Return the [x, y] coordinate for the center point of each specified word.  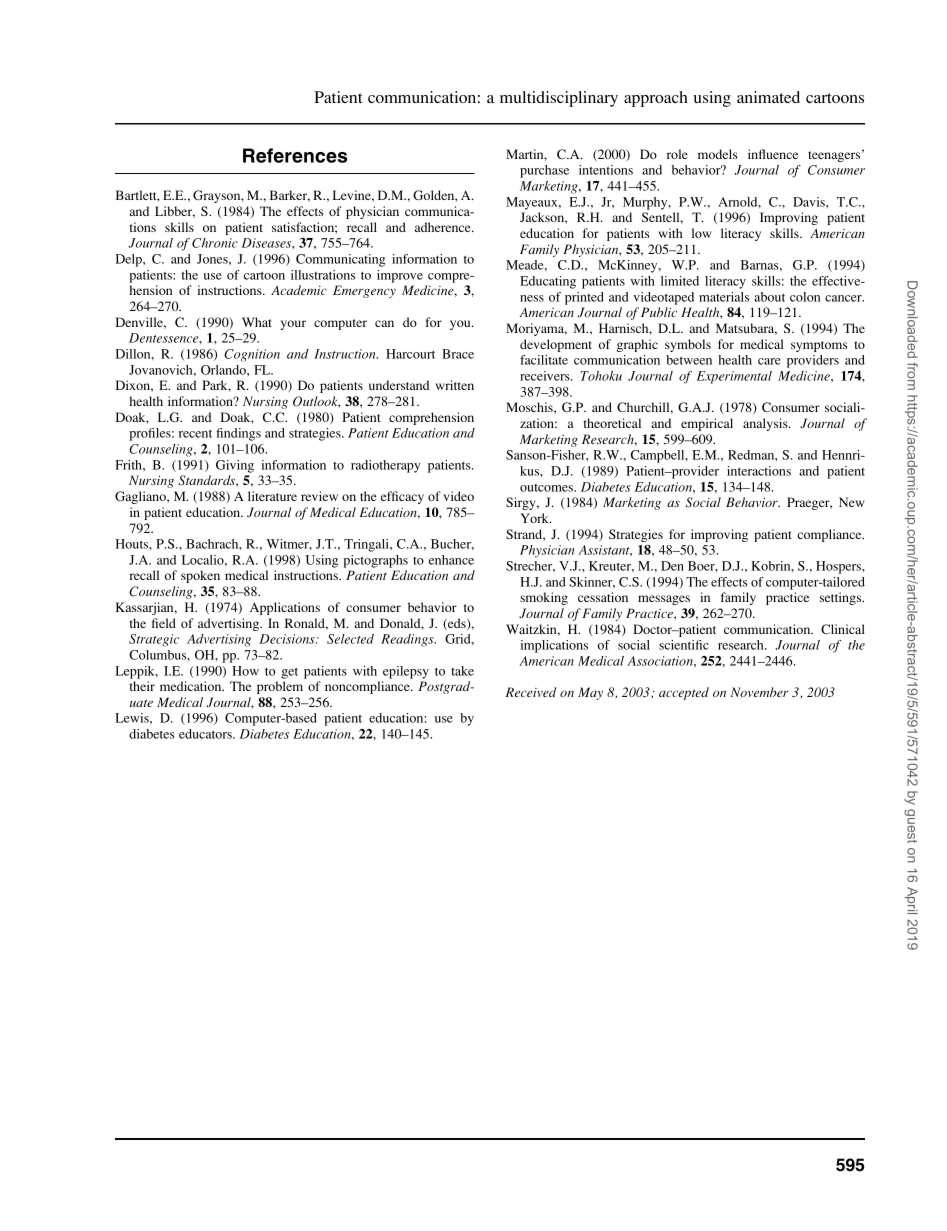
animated [768, 97]
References [295, 155]
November [760, 692]
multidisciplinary [559, 99]
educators [206, 734]
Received [531, 692]
